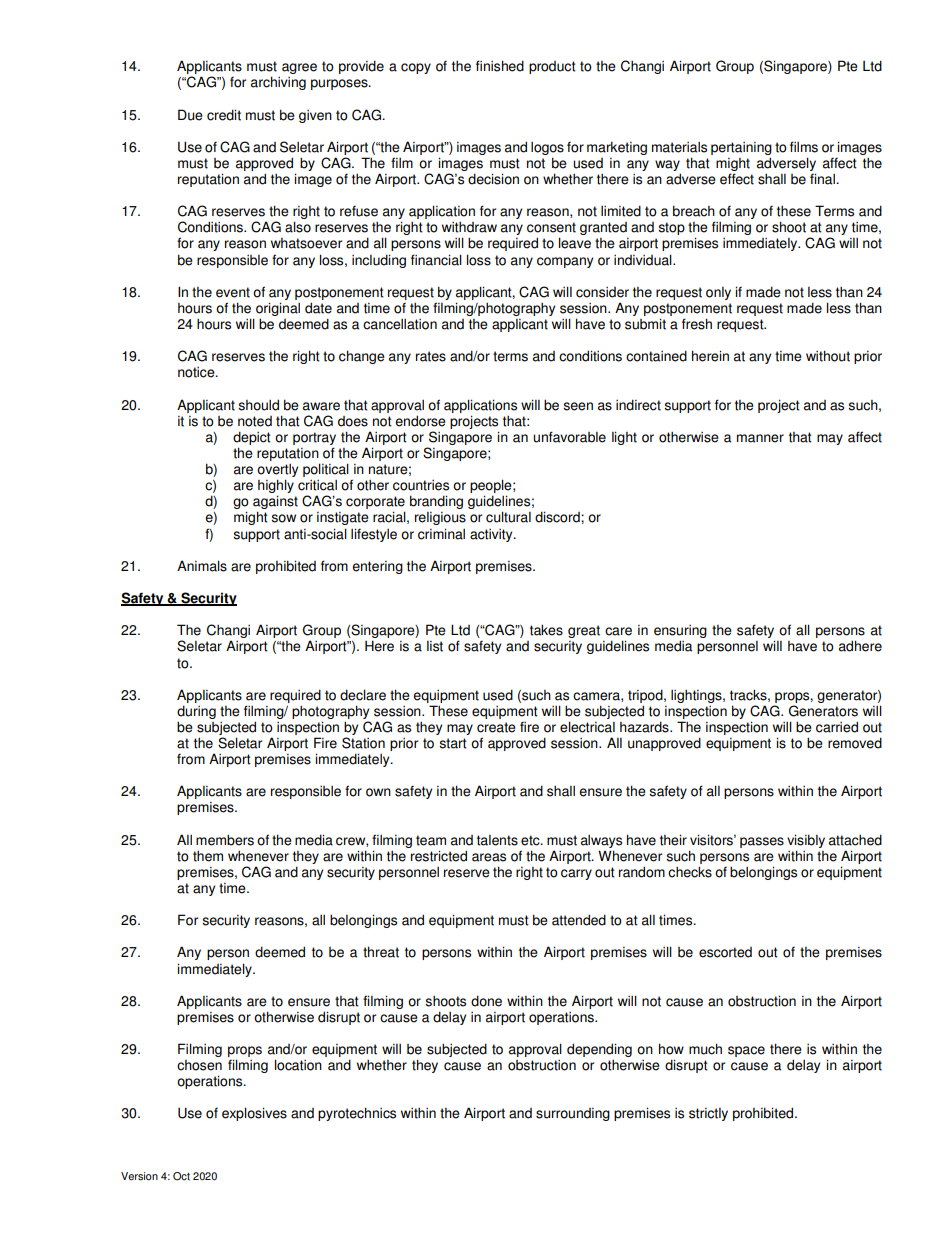 This screenshot has height=1233, width=952. I want to click on against, so click(275, 503).
